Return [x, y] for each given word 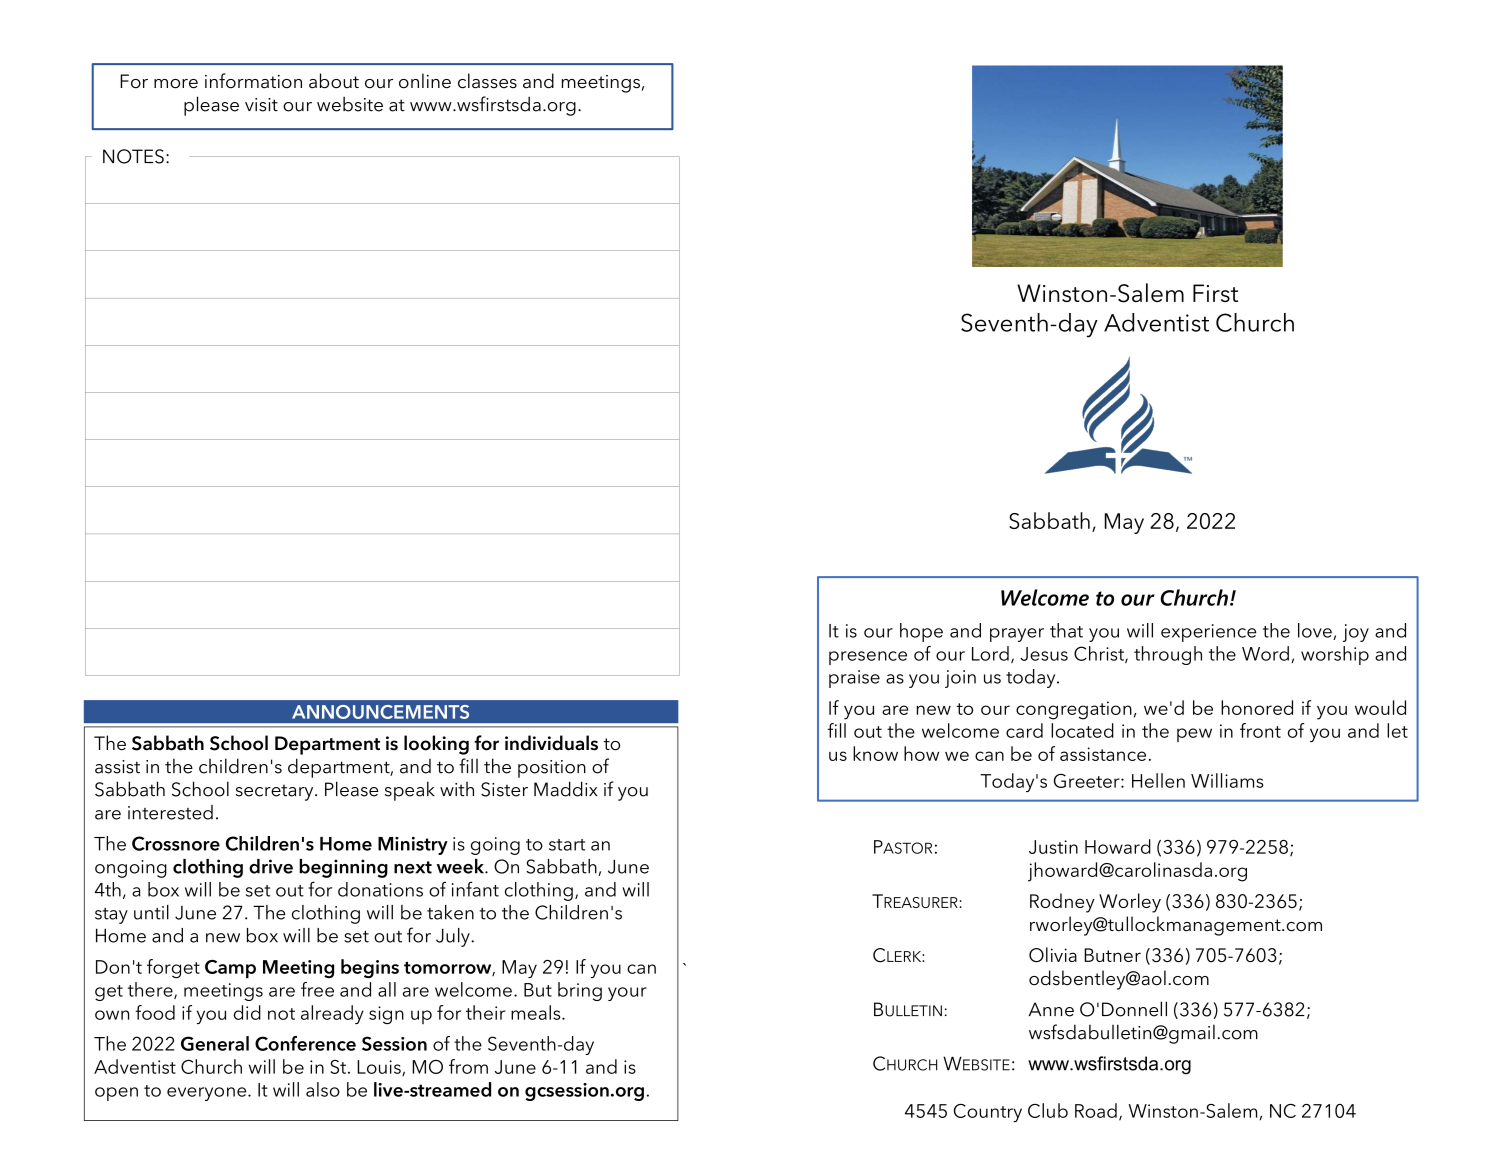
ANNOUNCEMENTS [380, 712]
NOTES [133, 156]
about [334, 81]
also [323, 1089]
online [425, 81]
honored [1257, 707]
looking [436, 745]
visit [261, 105]
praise [854, 679]
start [567, 845]
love [1316, 631]
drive [271, 866]
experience [1208, 633]
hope [921, 632]
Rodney [1062, 903]
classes [487, 81]
